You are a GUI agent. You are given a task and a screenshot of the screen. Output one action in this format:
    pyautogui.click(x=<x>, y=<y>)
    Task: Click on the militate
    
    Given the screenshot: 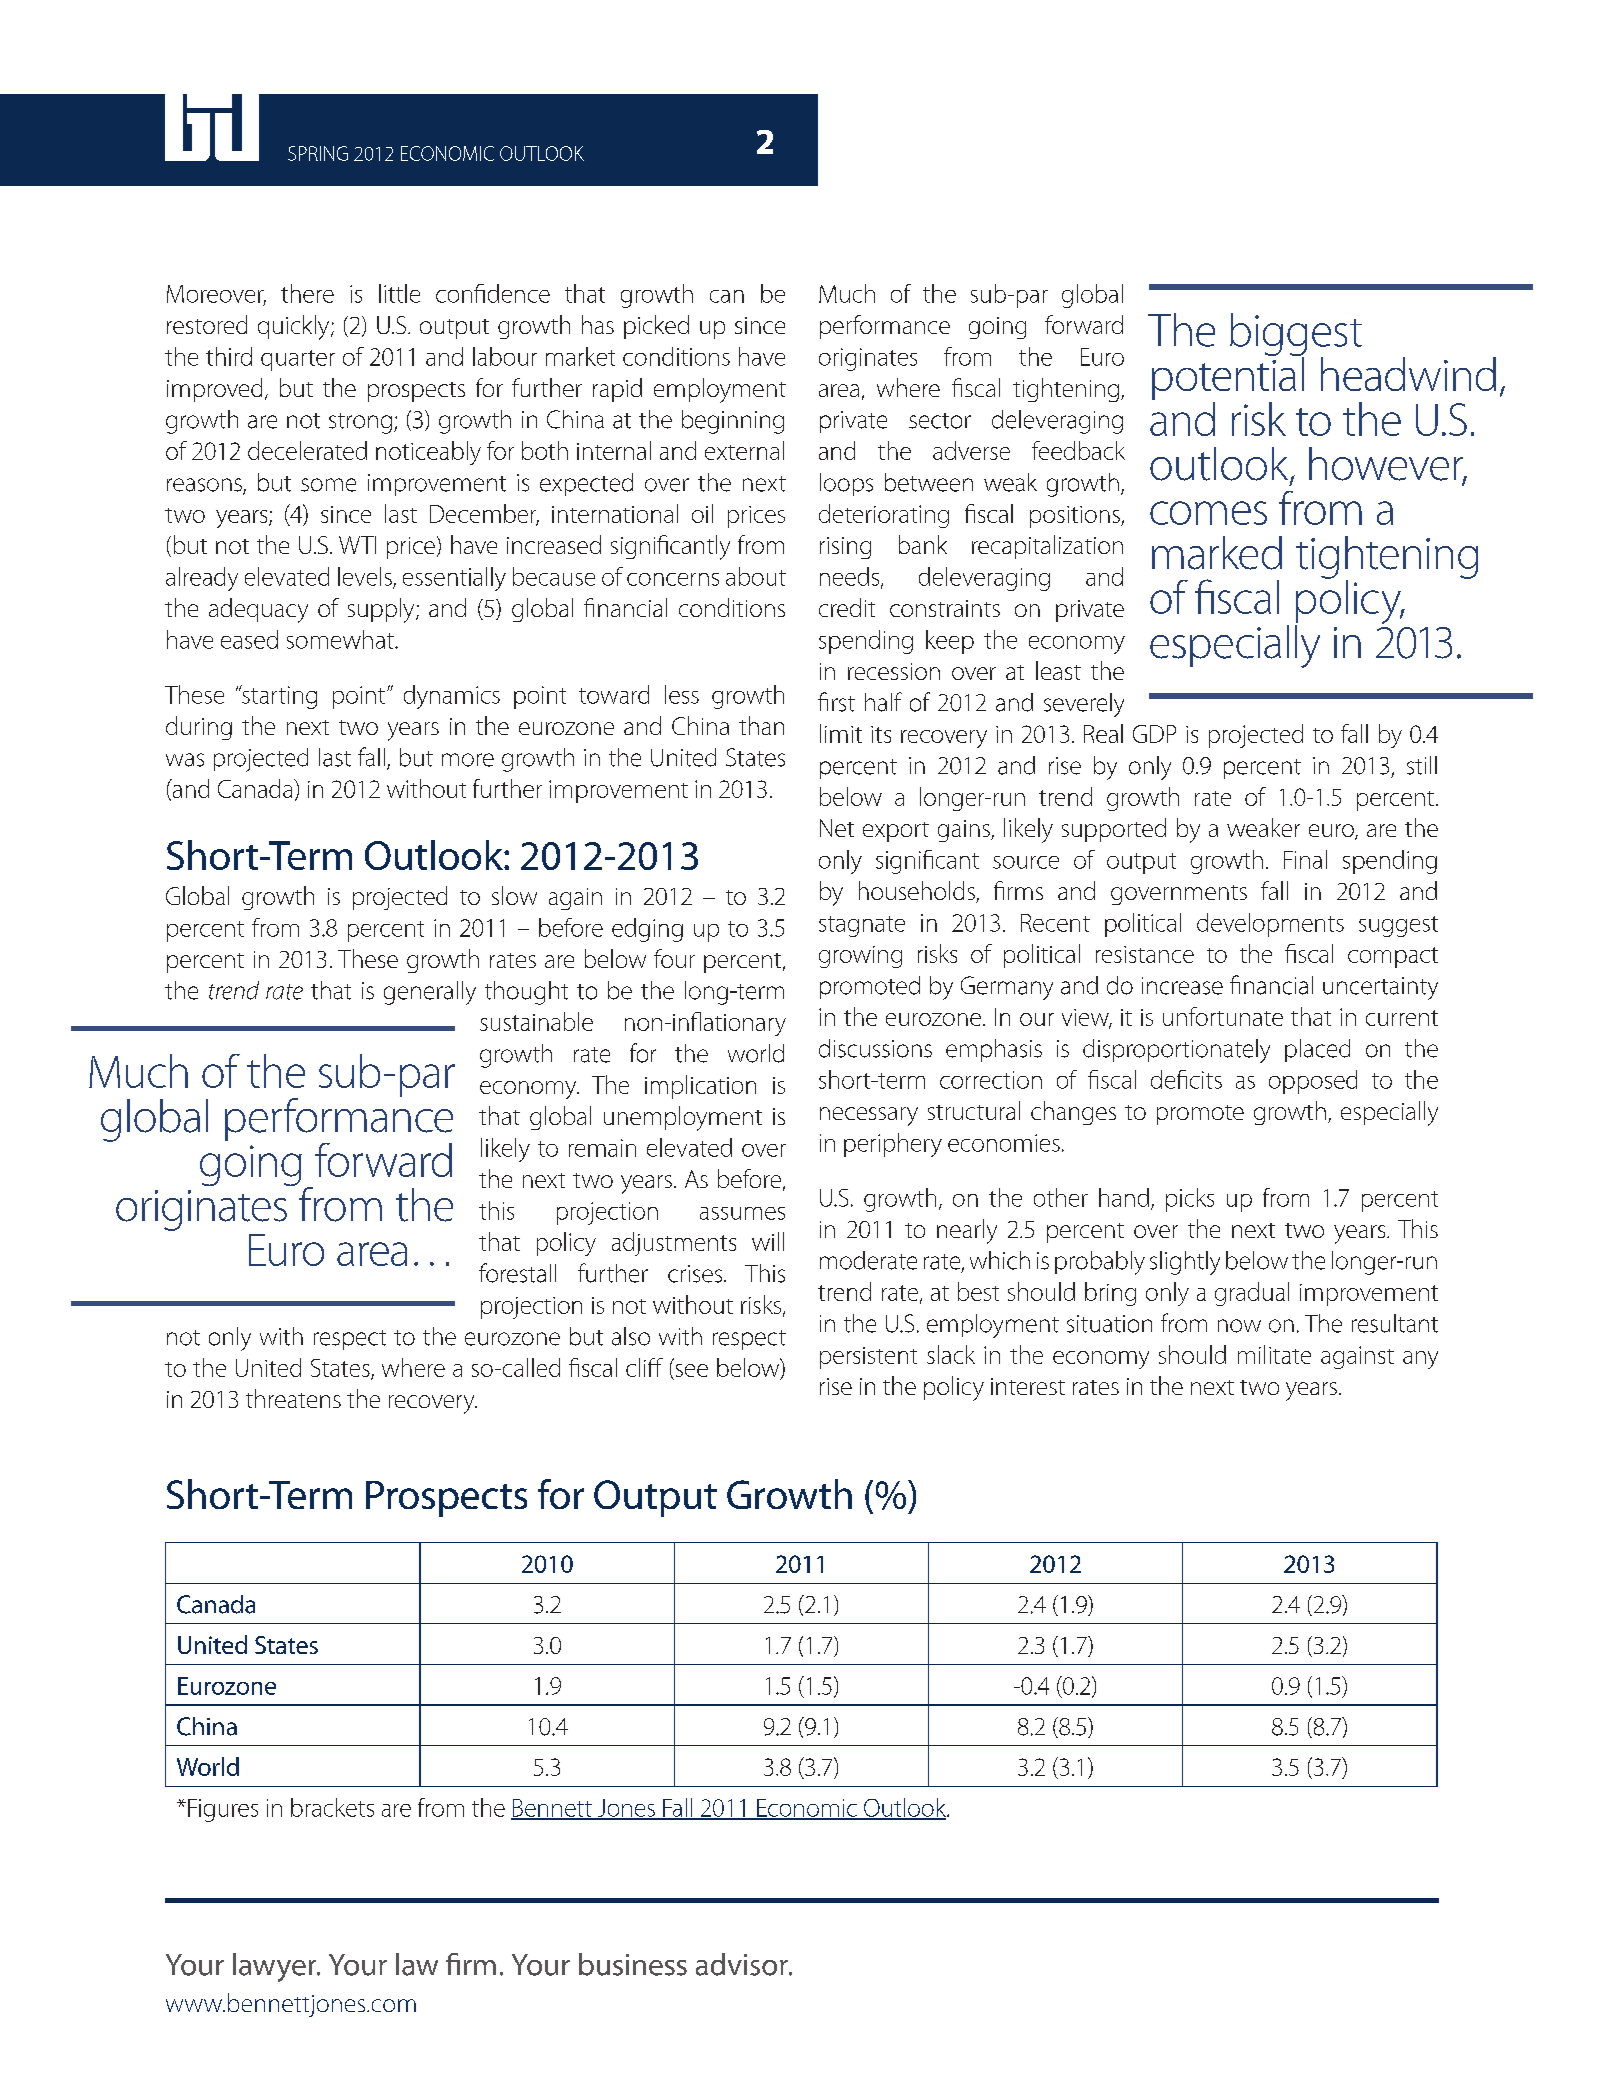 What is the action you would take?
    pyautogui.click(x=1274, y=1354)
